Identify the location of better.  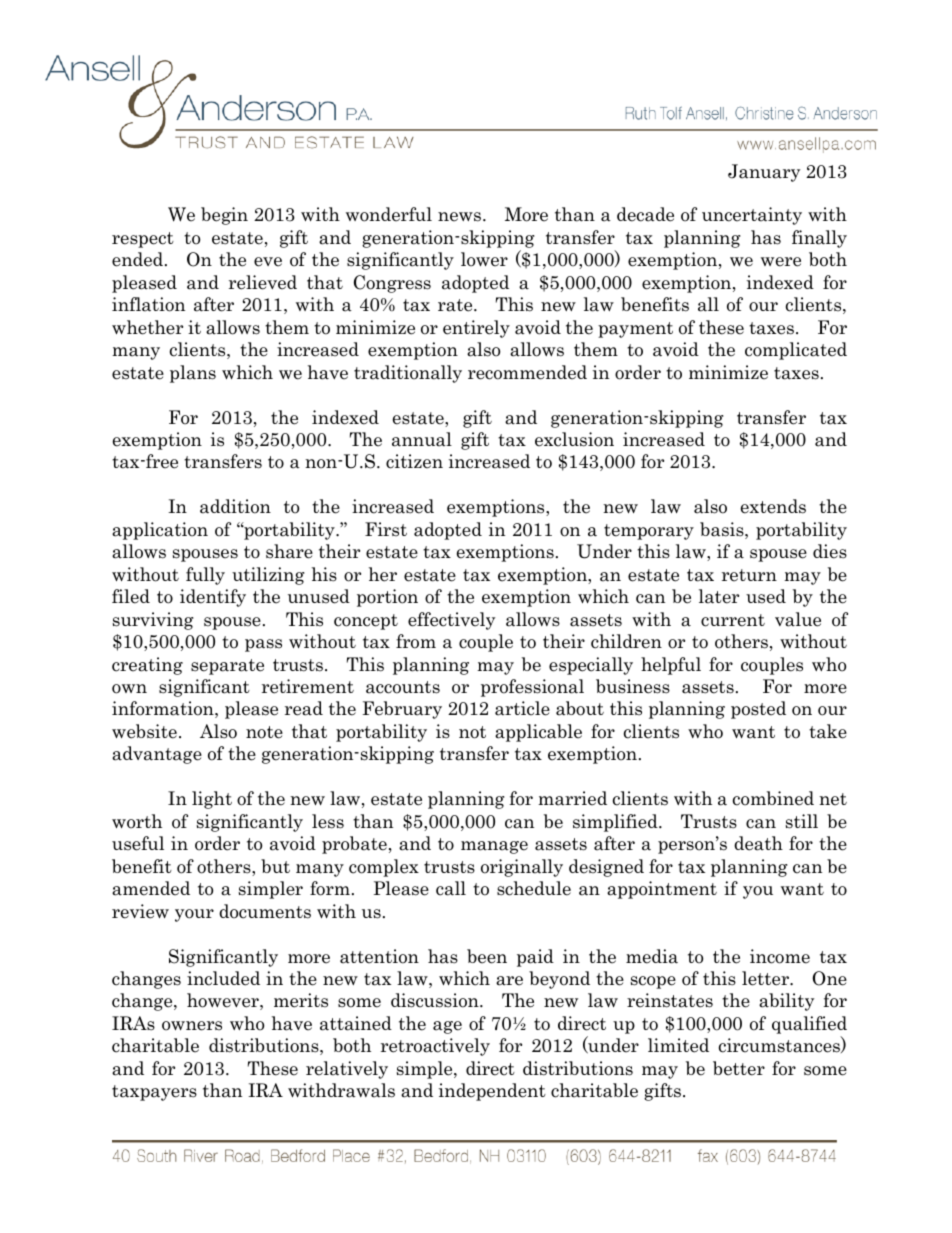
(739, 1068).
